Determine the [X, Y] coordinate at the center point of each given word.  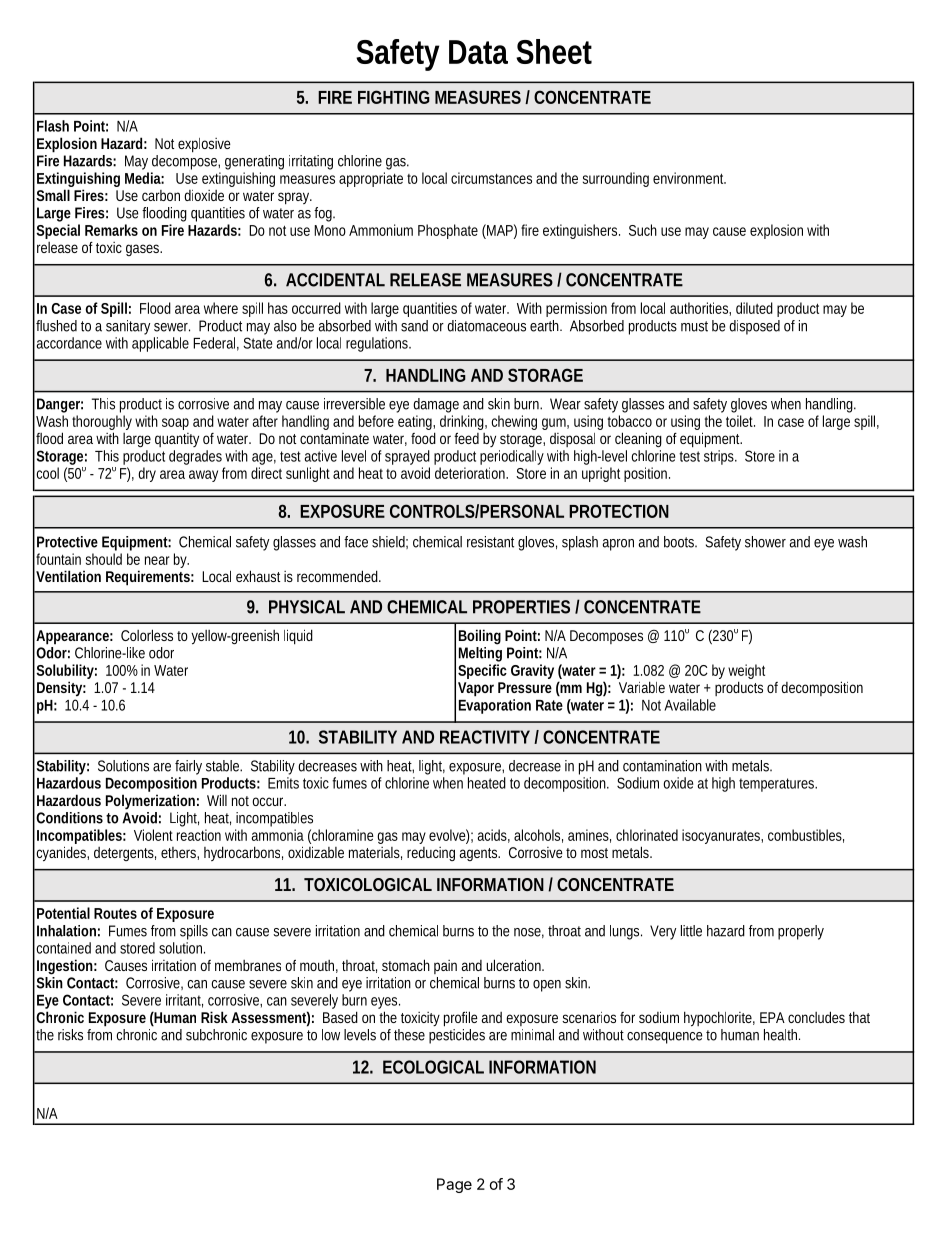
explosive [204, 145]
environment [689, 178]
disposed [754, 327]
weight [746, 673]
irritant [184, 1001]
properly [801, 932]
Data [478, 52]
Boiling [480, 637]
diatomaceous [486, 326]
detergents [125, 854]
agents [479, 854]
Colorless [147, 635]
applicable [160, 344]
